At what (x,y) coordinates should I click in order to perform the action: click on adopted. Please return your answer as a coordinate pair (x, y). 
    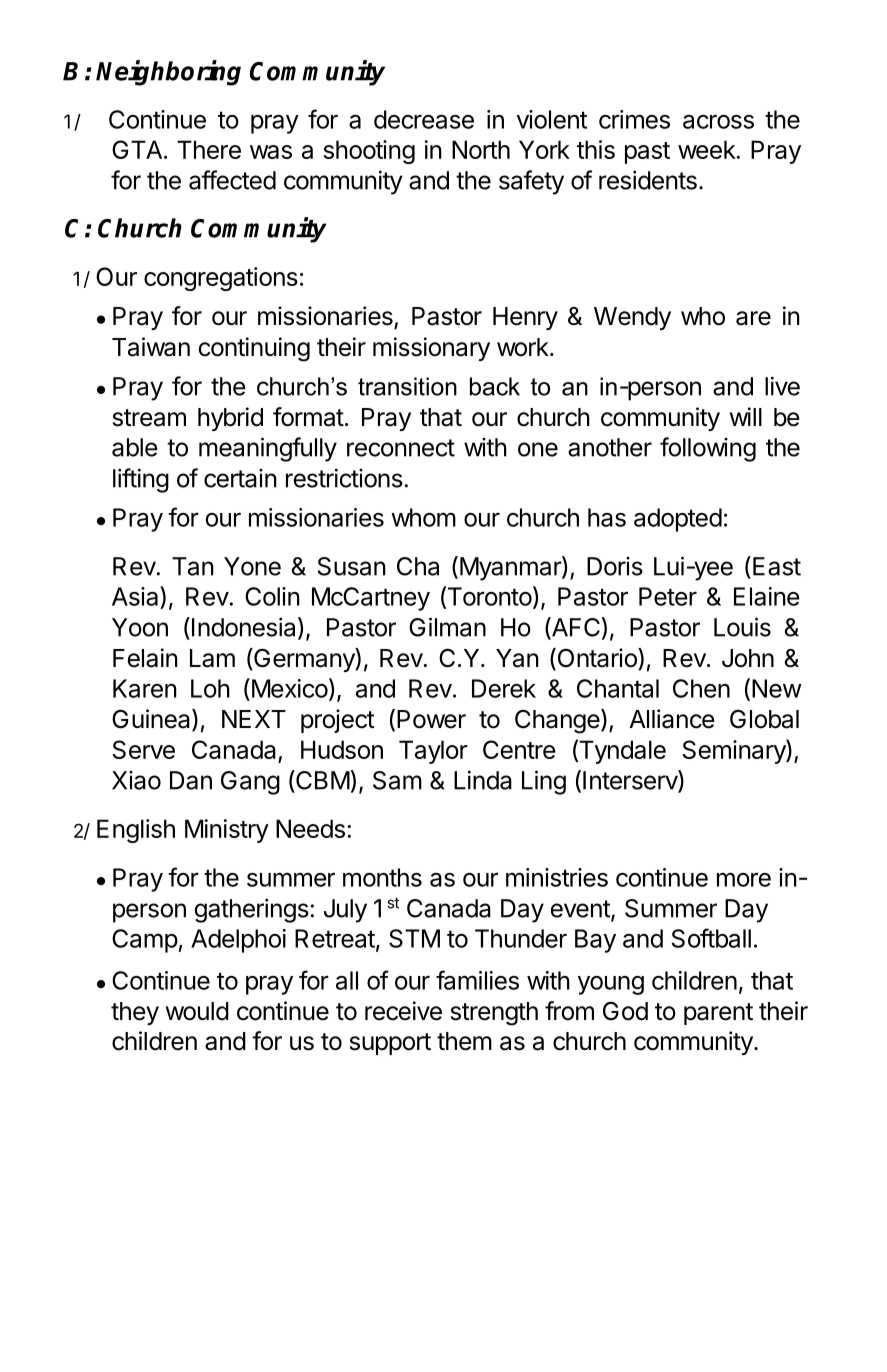
    Looking at the image, I should click on (678, 520).
